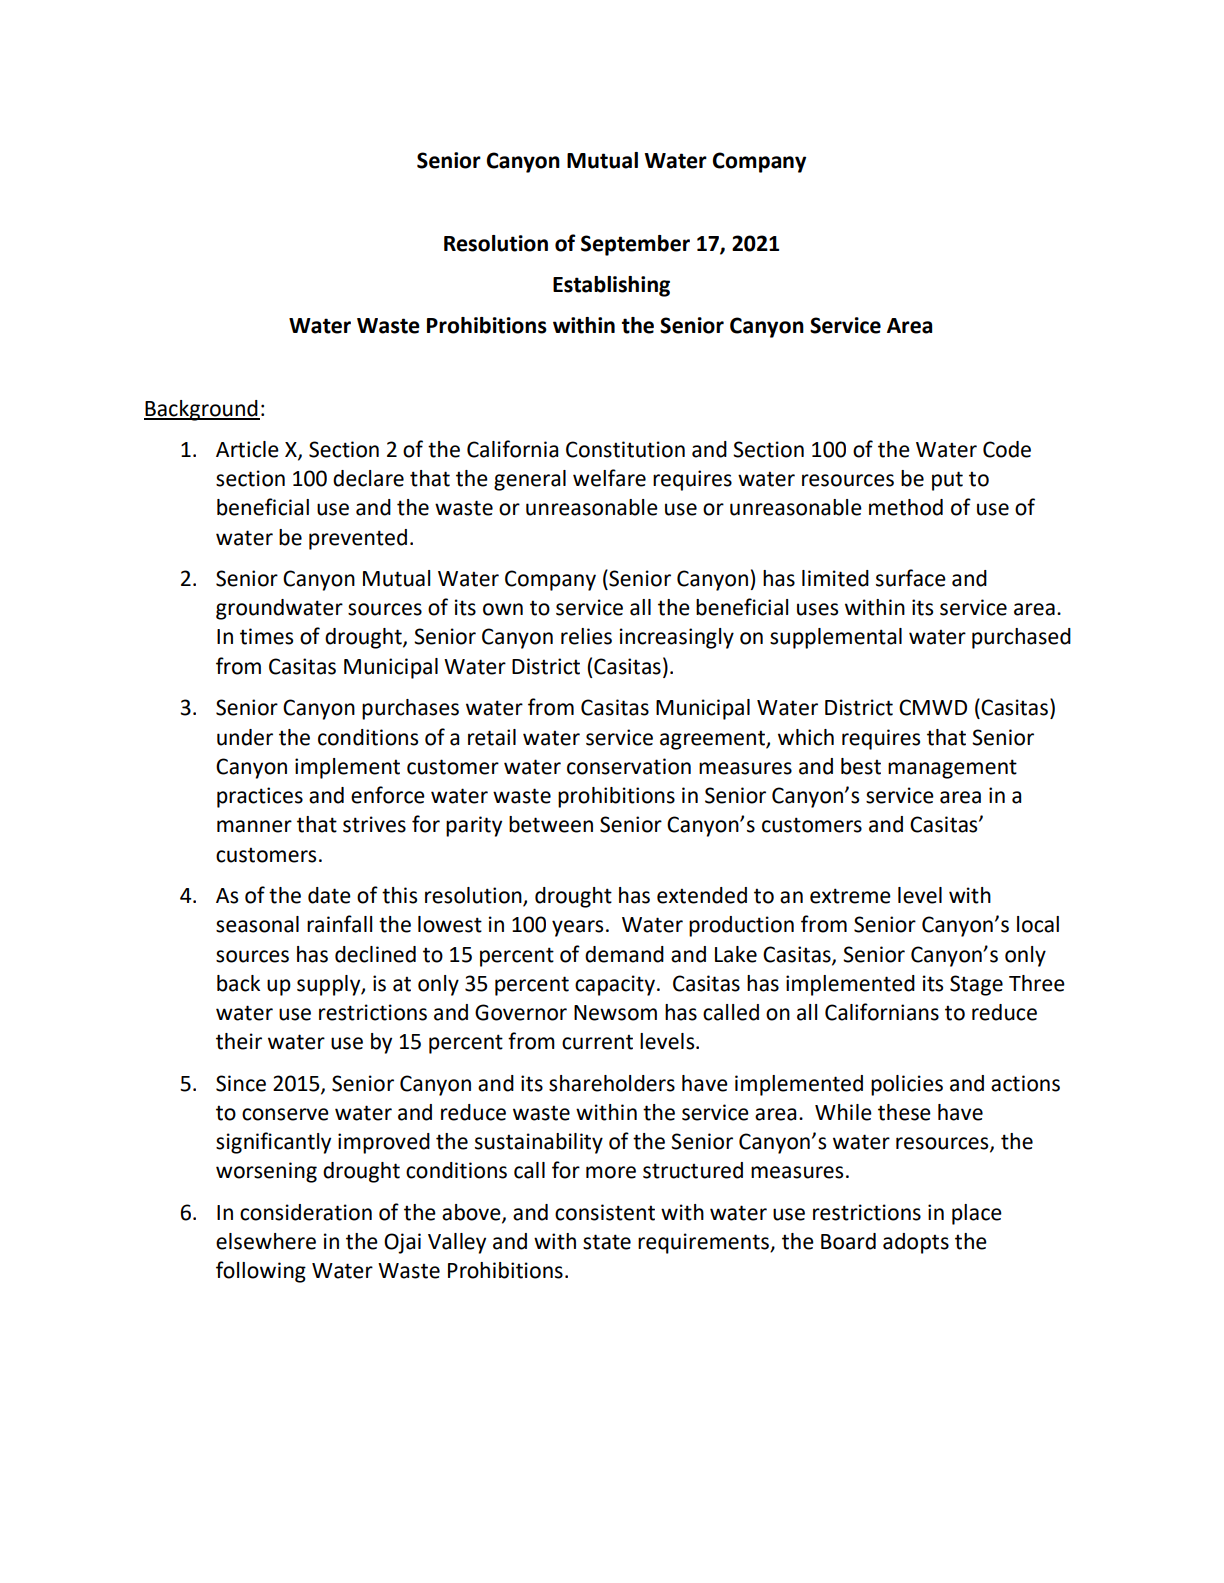 This document has width=1224, height=1583. What do you see at coordinates (306, 1212) in the document?
I see `consideration` at bounding box center [306, 1212].
